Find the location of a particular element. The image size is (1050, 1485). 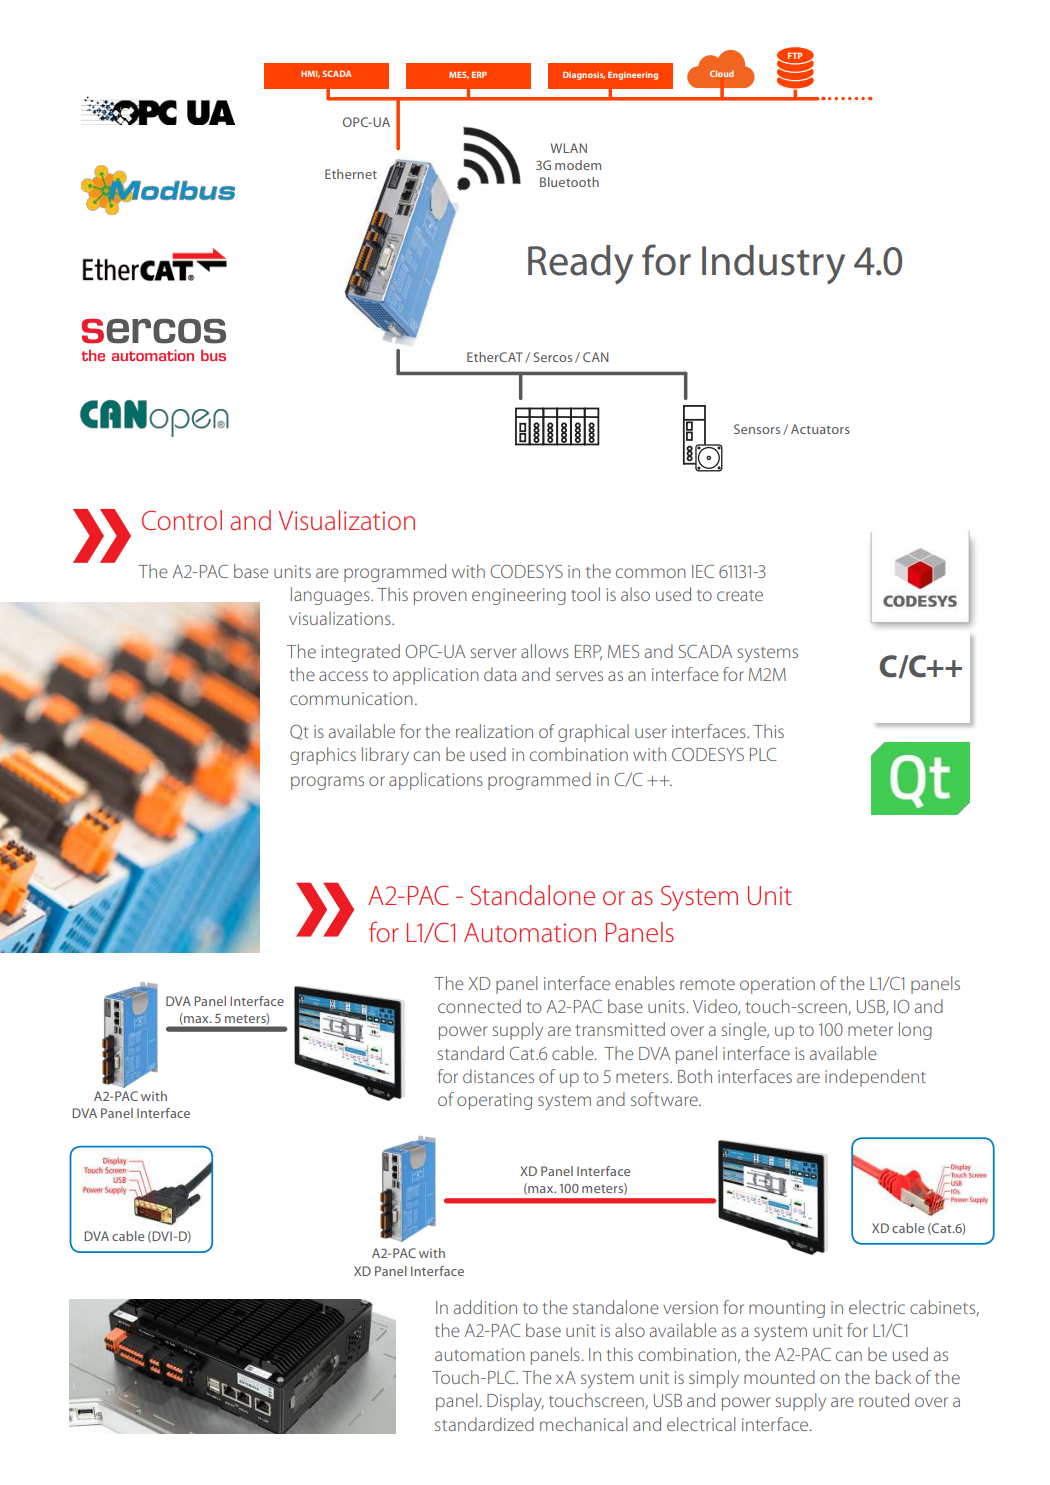

Cloud is located at coordinates (722, 73).
